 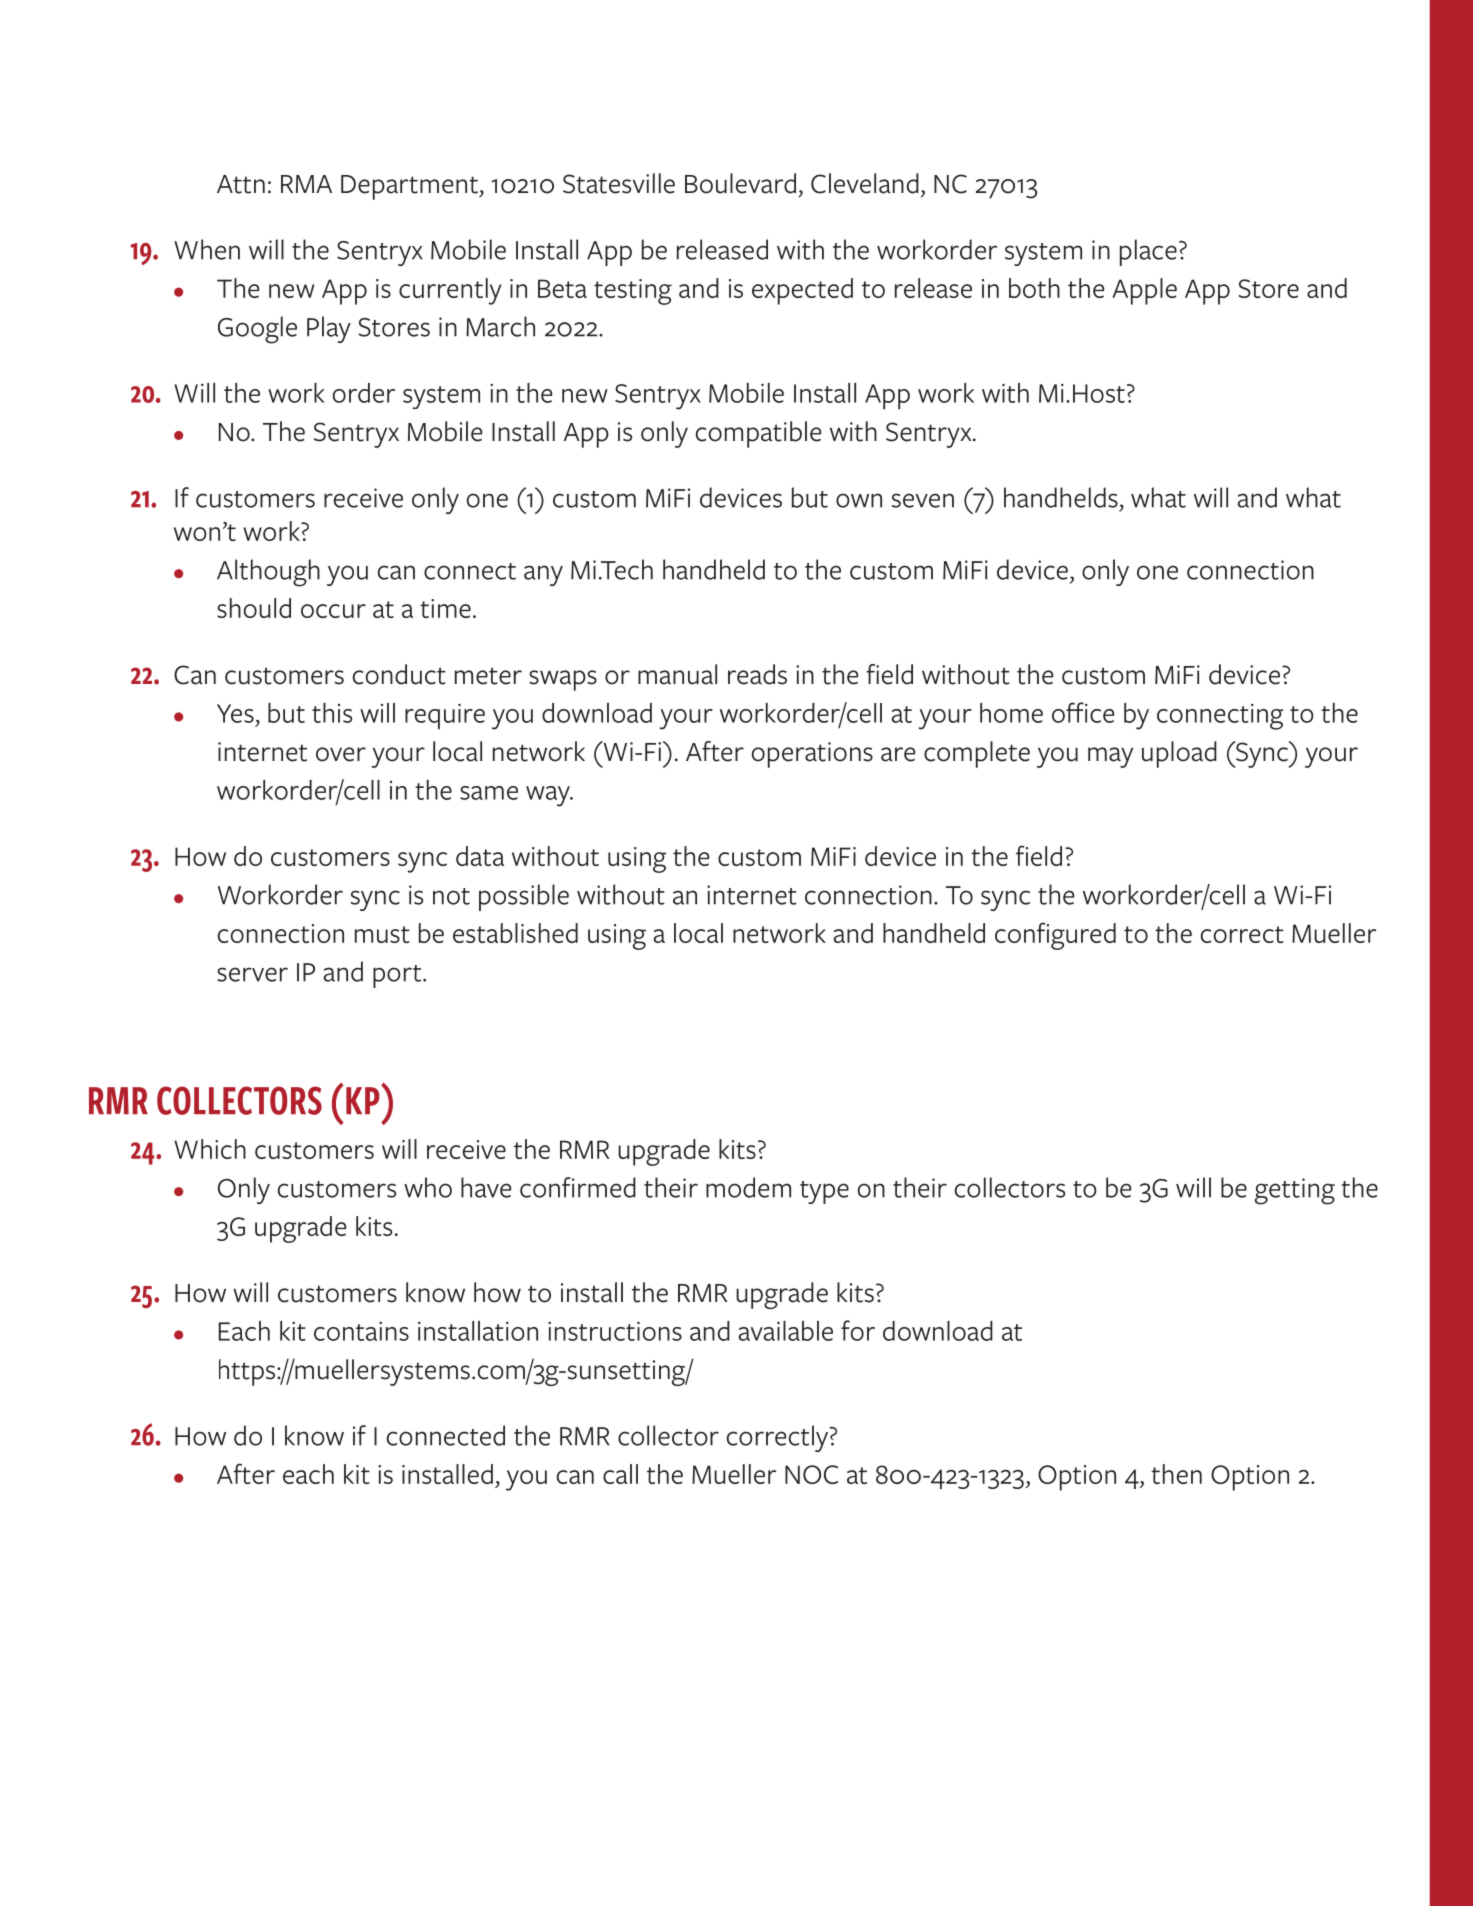 What do you see at coordinates (1148, 252) in the image?
I see `place` at bounding box center [1148, 252].
